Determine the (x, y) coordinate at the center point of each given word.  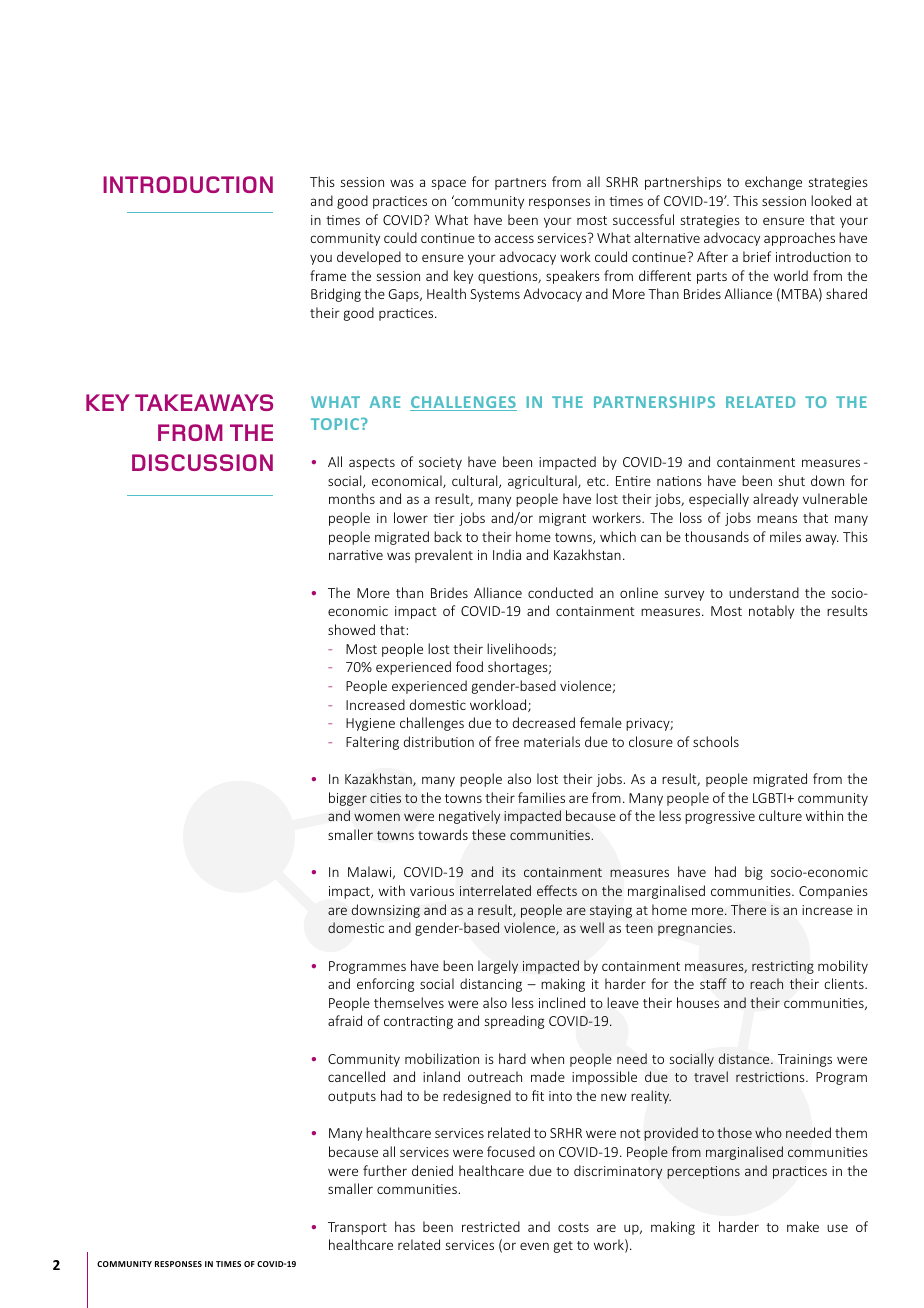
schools (716, 741)
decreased (544, 722)
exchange (773, 183)
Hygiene (370, 724)
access (514, 239)
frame (328, 275)
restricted (491, 1226)
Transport (357, 1228)
